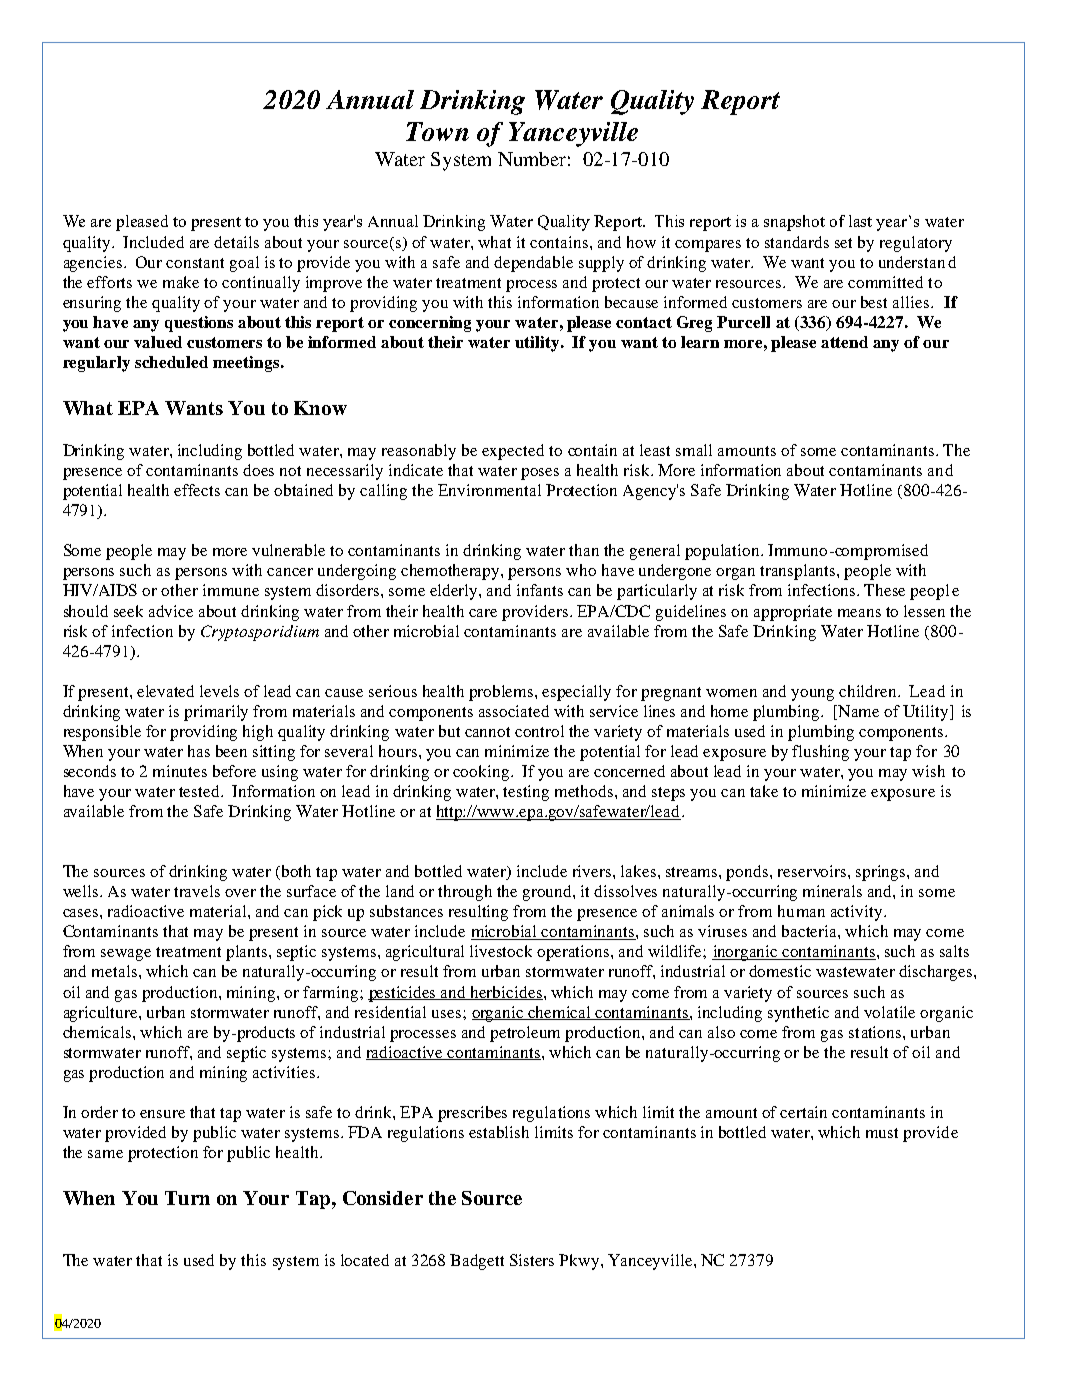 The image size is (1067, 1381). I want to click on last, so click(860, 221).
